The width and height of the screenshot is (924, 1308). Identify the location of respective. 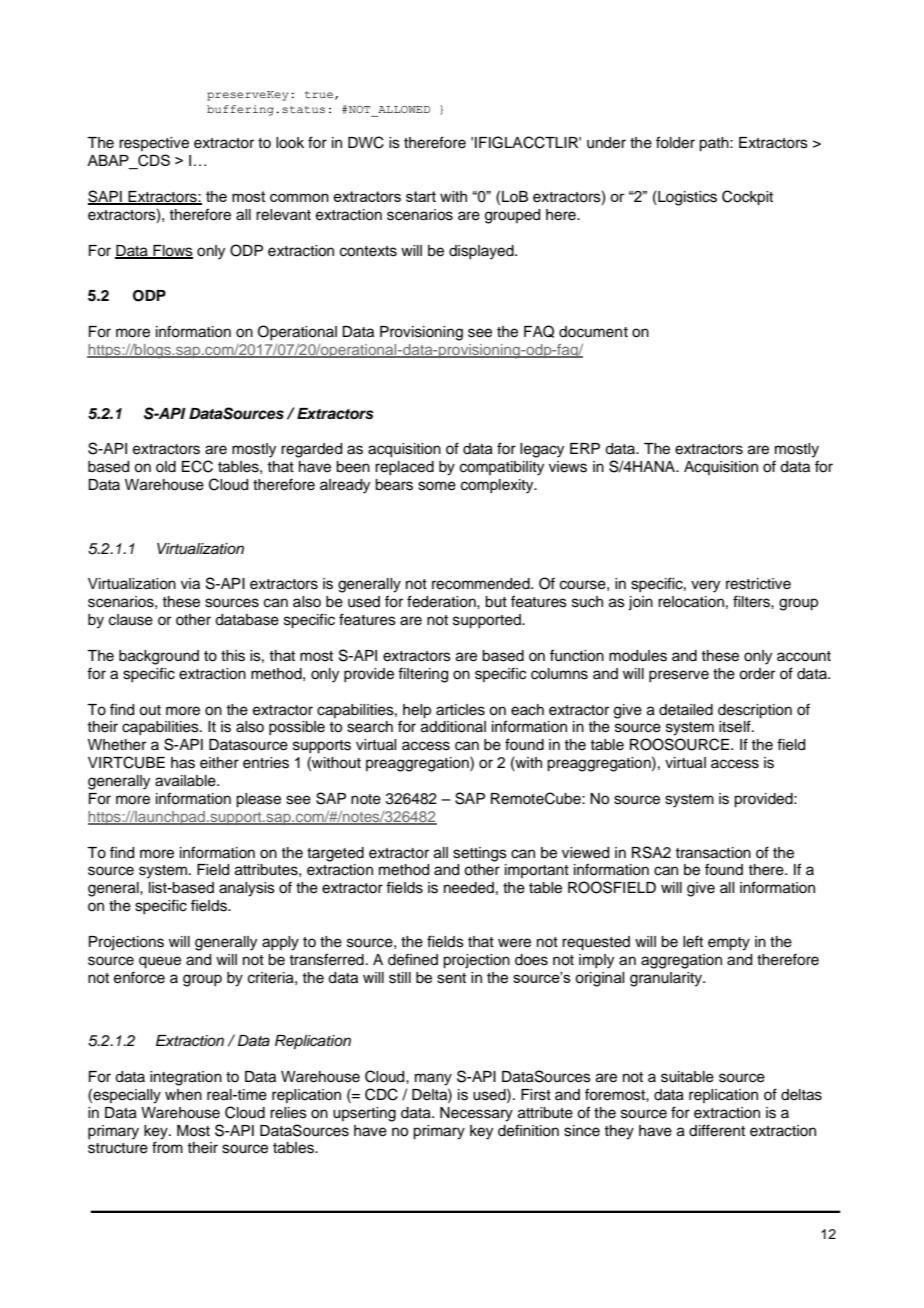
(154, 144).
